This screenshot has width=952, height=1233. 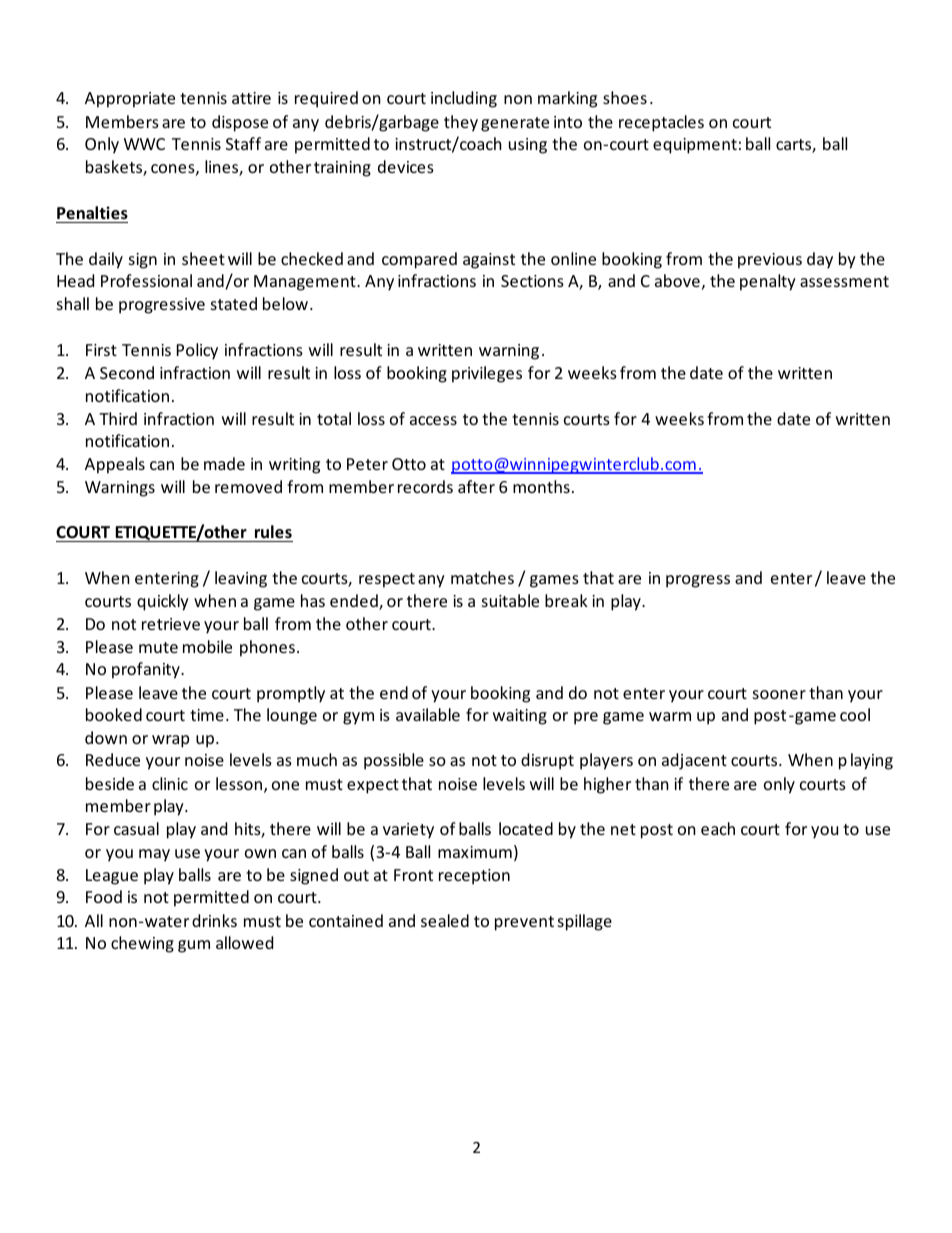 What do you see at coordinates (170, 741) in the screenshot?
I see `wrap` at bounding box center [170, 741].
